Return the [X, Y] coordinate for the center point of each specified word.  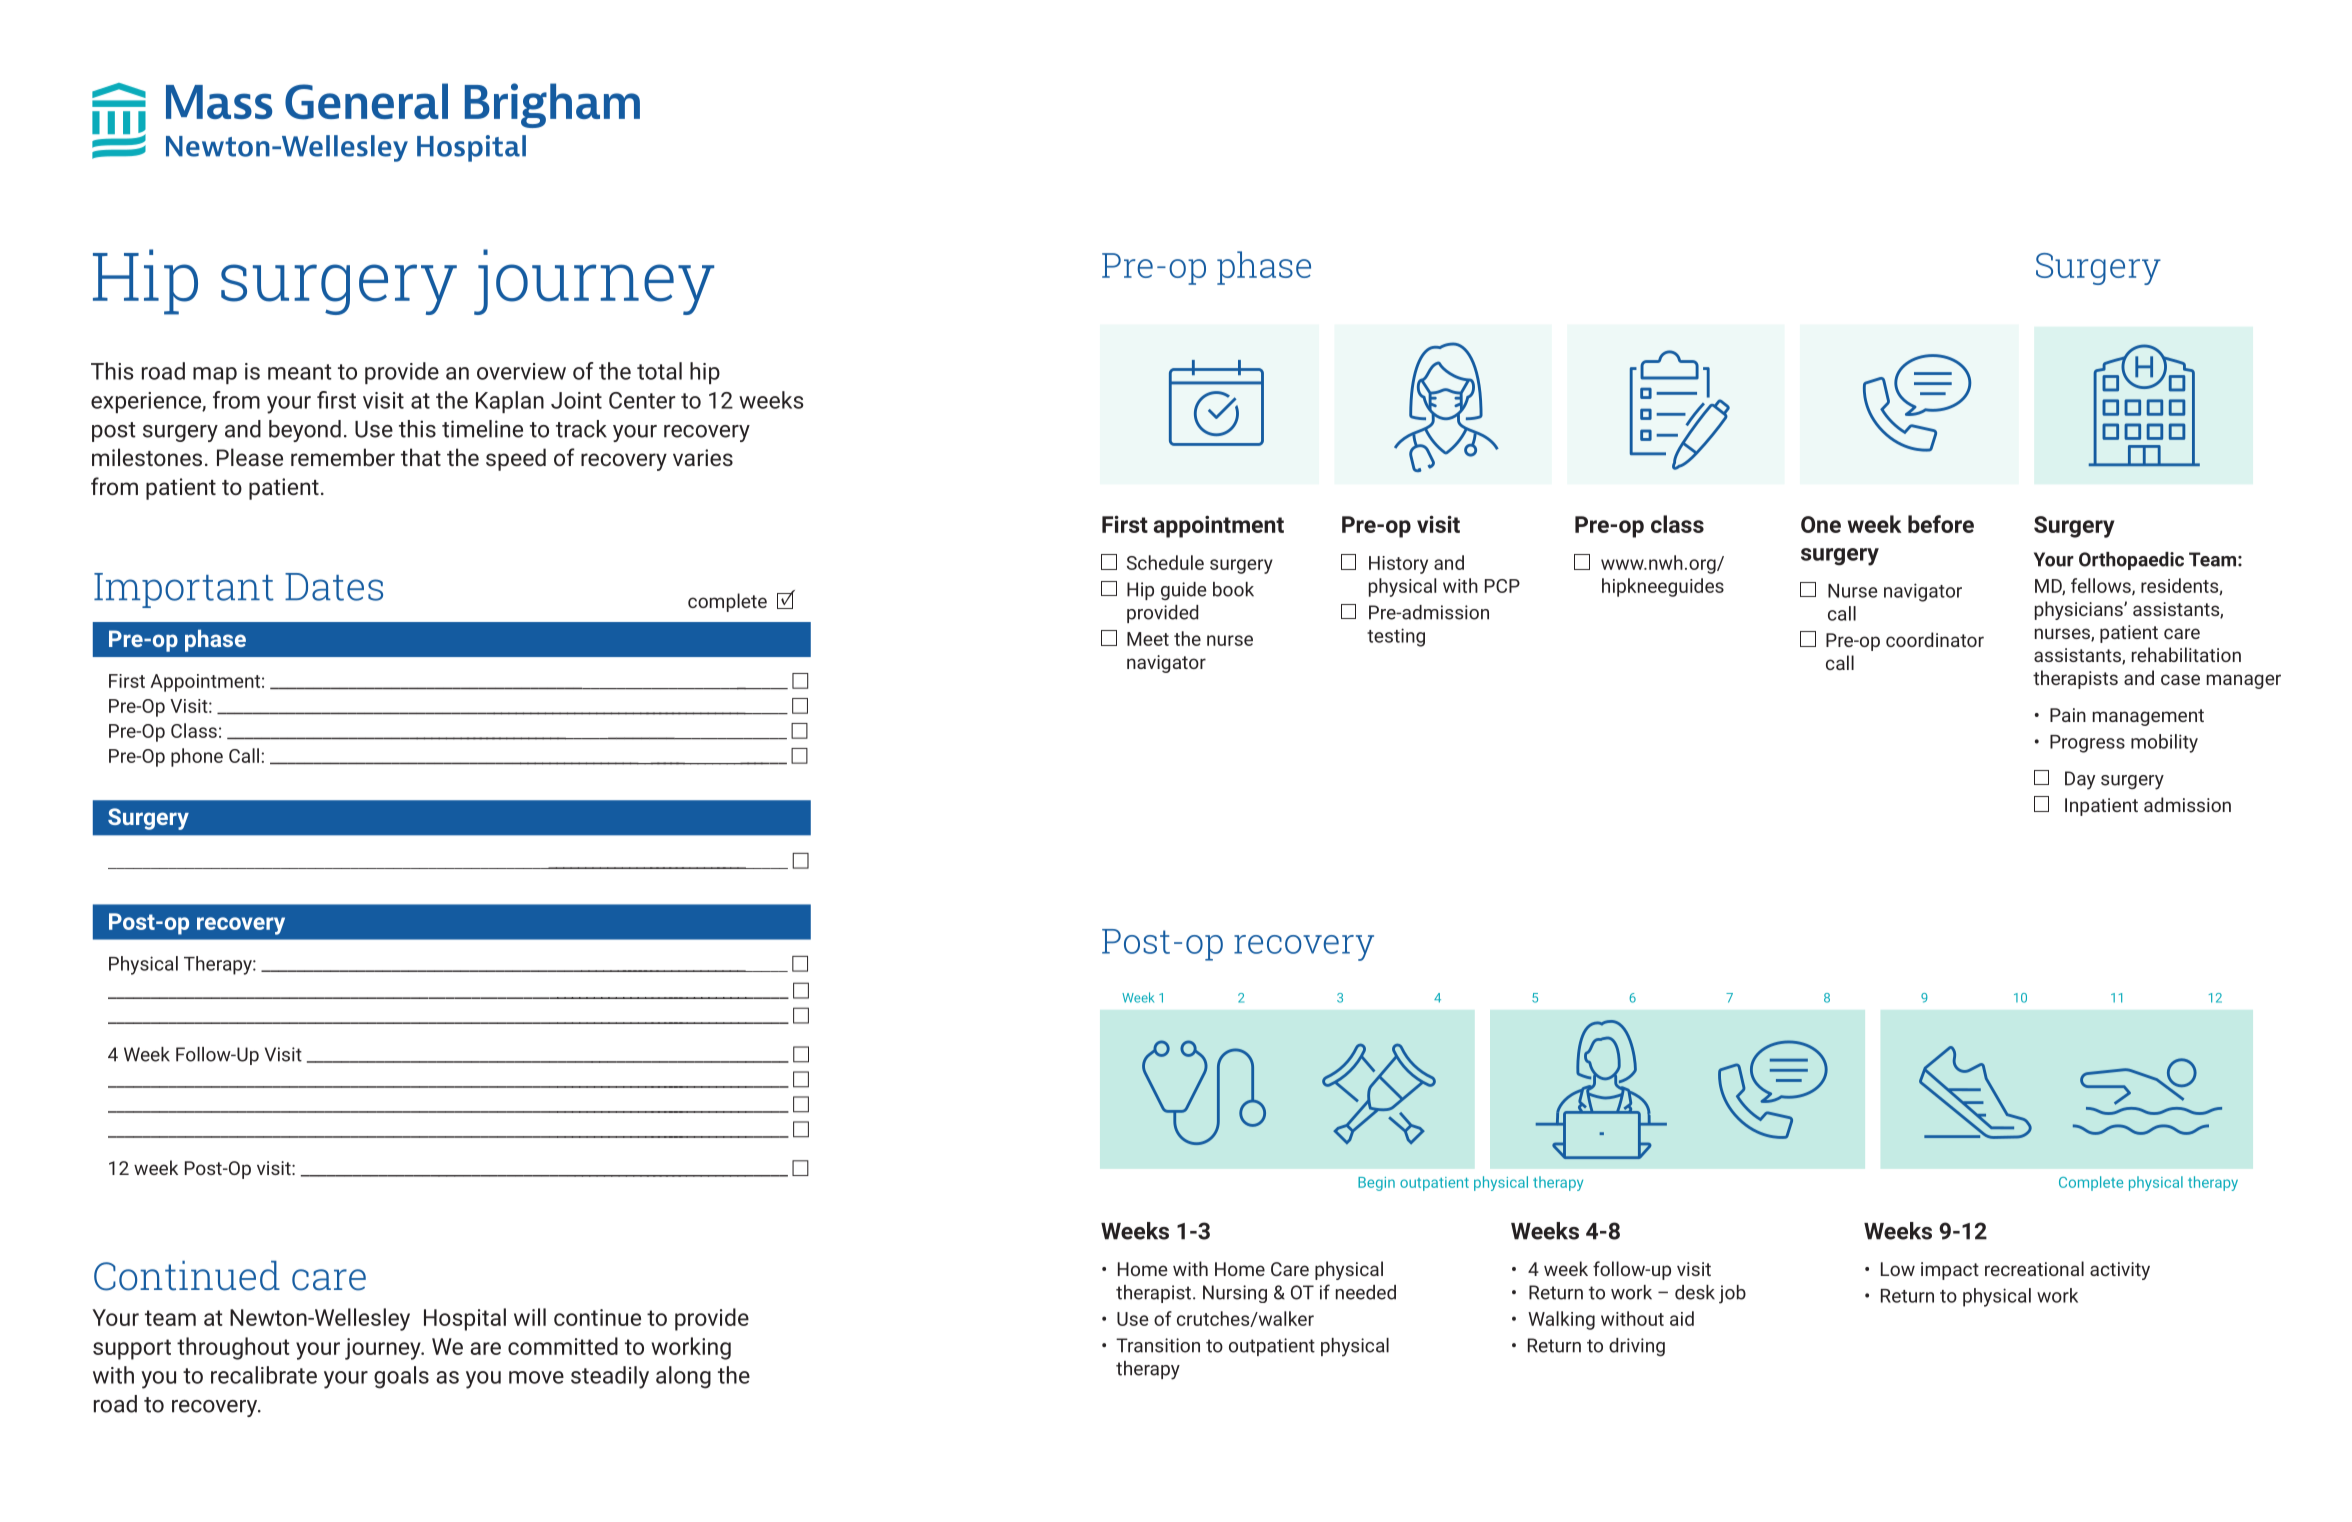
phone [197, 757]
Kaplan [510, 402]
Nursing [1235, 1294]
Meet [1148, 639]
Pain [2068, 715]
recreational [2034, 1268]
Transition [1158, 1345]
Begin [1376, 1184]
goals [401, 1377]
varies [703, 457]
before [1941, 524]
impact [1950, 1271]
